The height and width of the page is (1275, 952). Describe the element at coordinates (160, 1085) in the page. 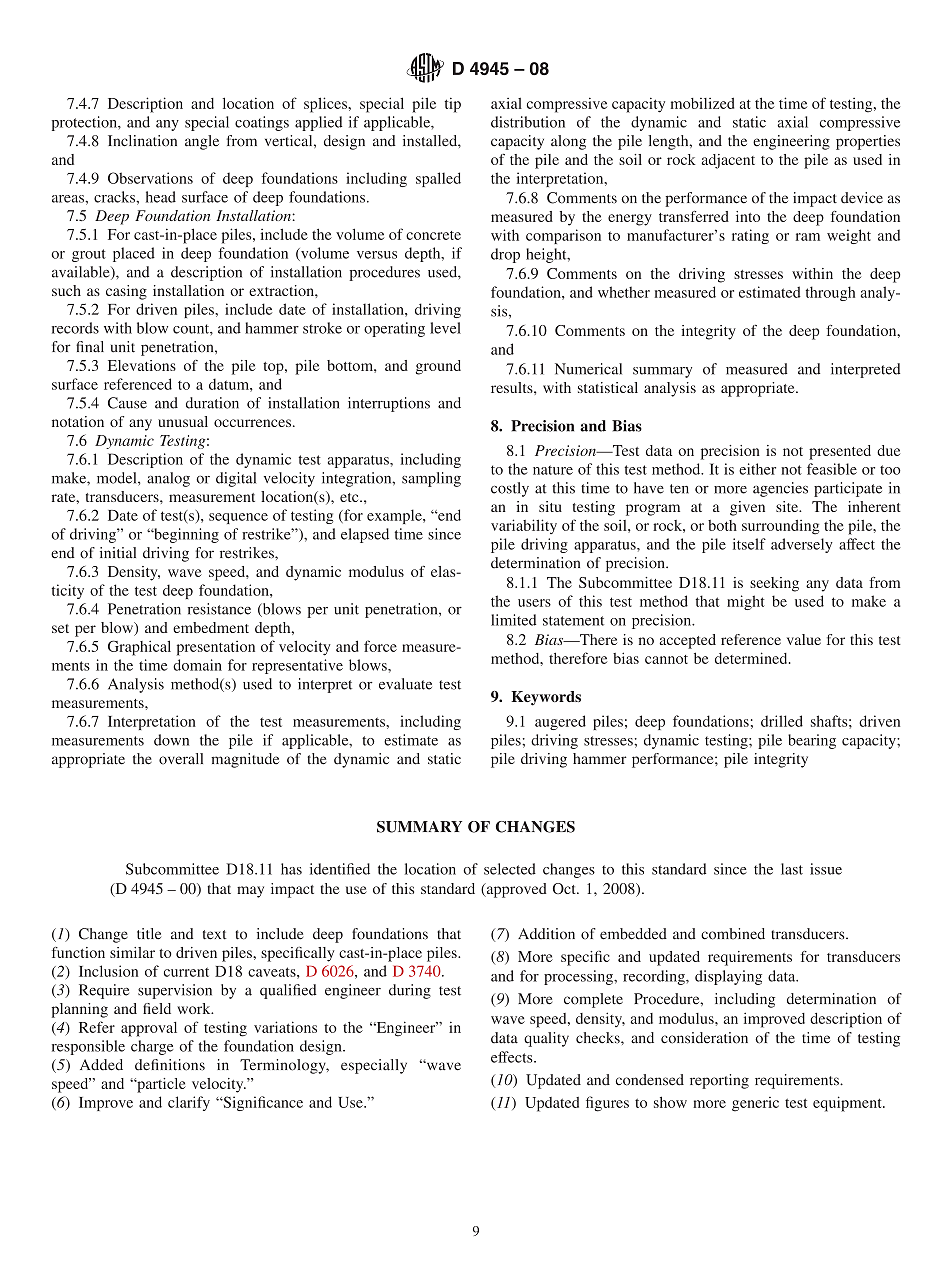

I see `particle` at that location.
